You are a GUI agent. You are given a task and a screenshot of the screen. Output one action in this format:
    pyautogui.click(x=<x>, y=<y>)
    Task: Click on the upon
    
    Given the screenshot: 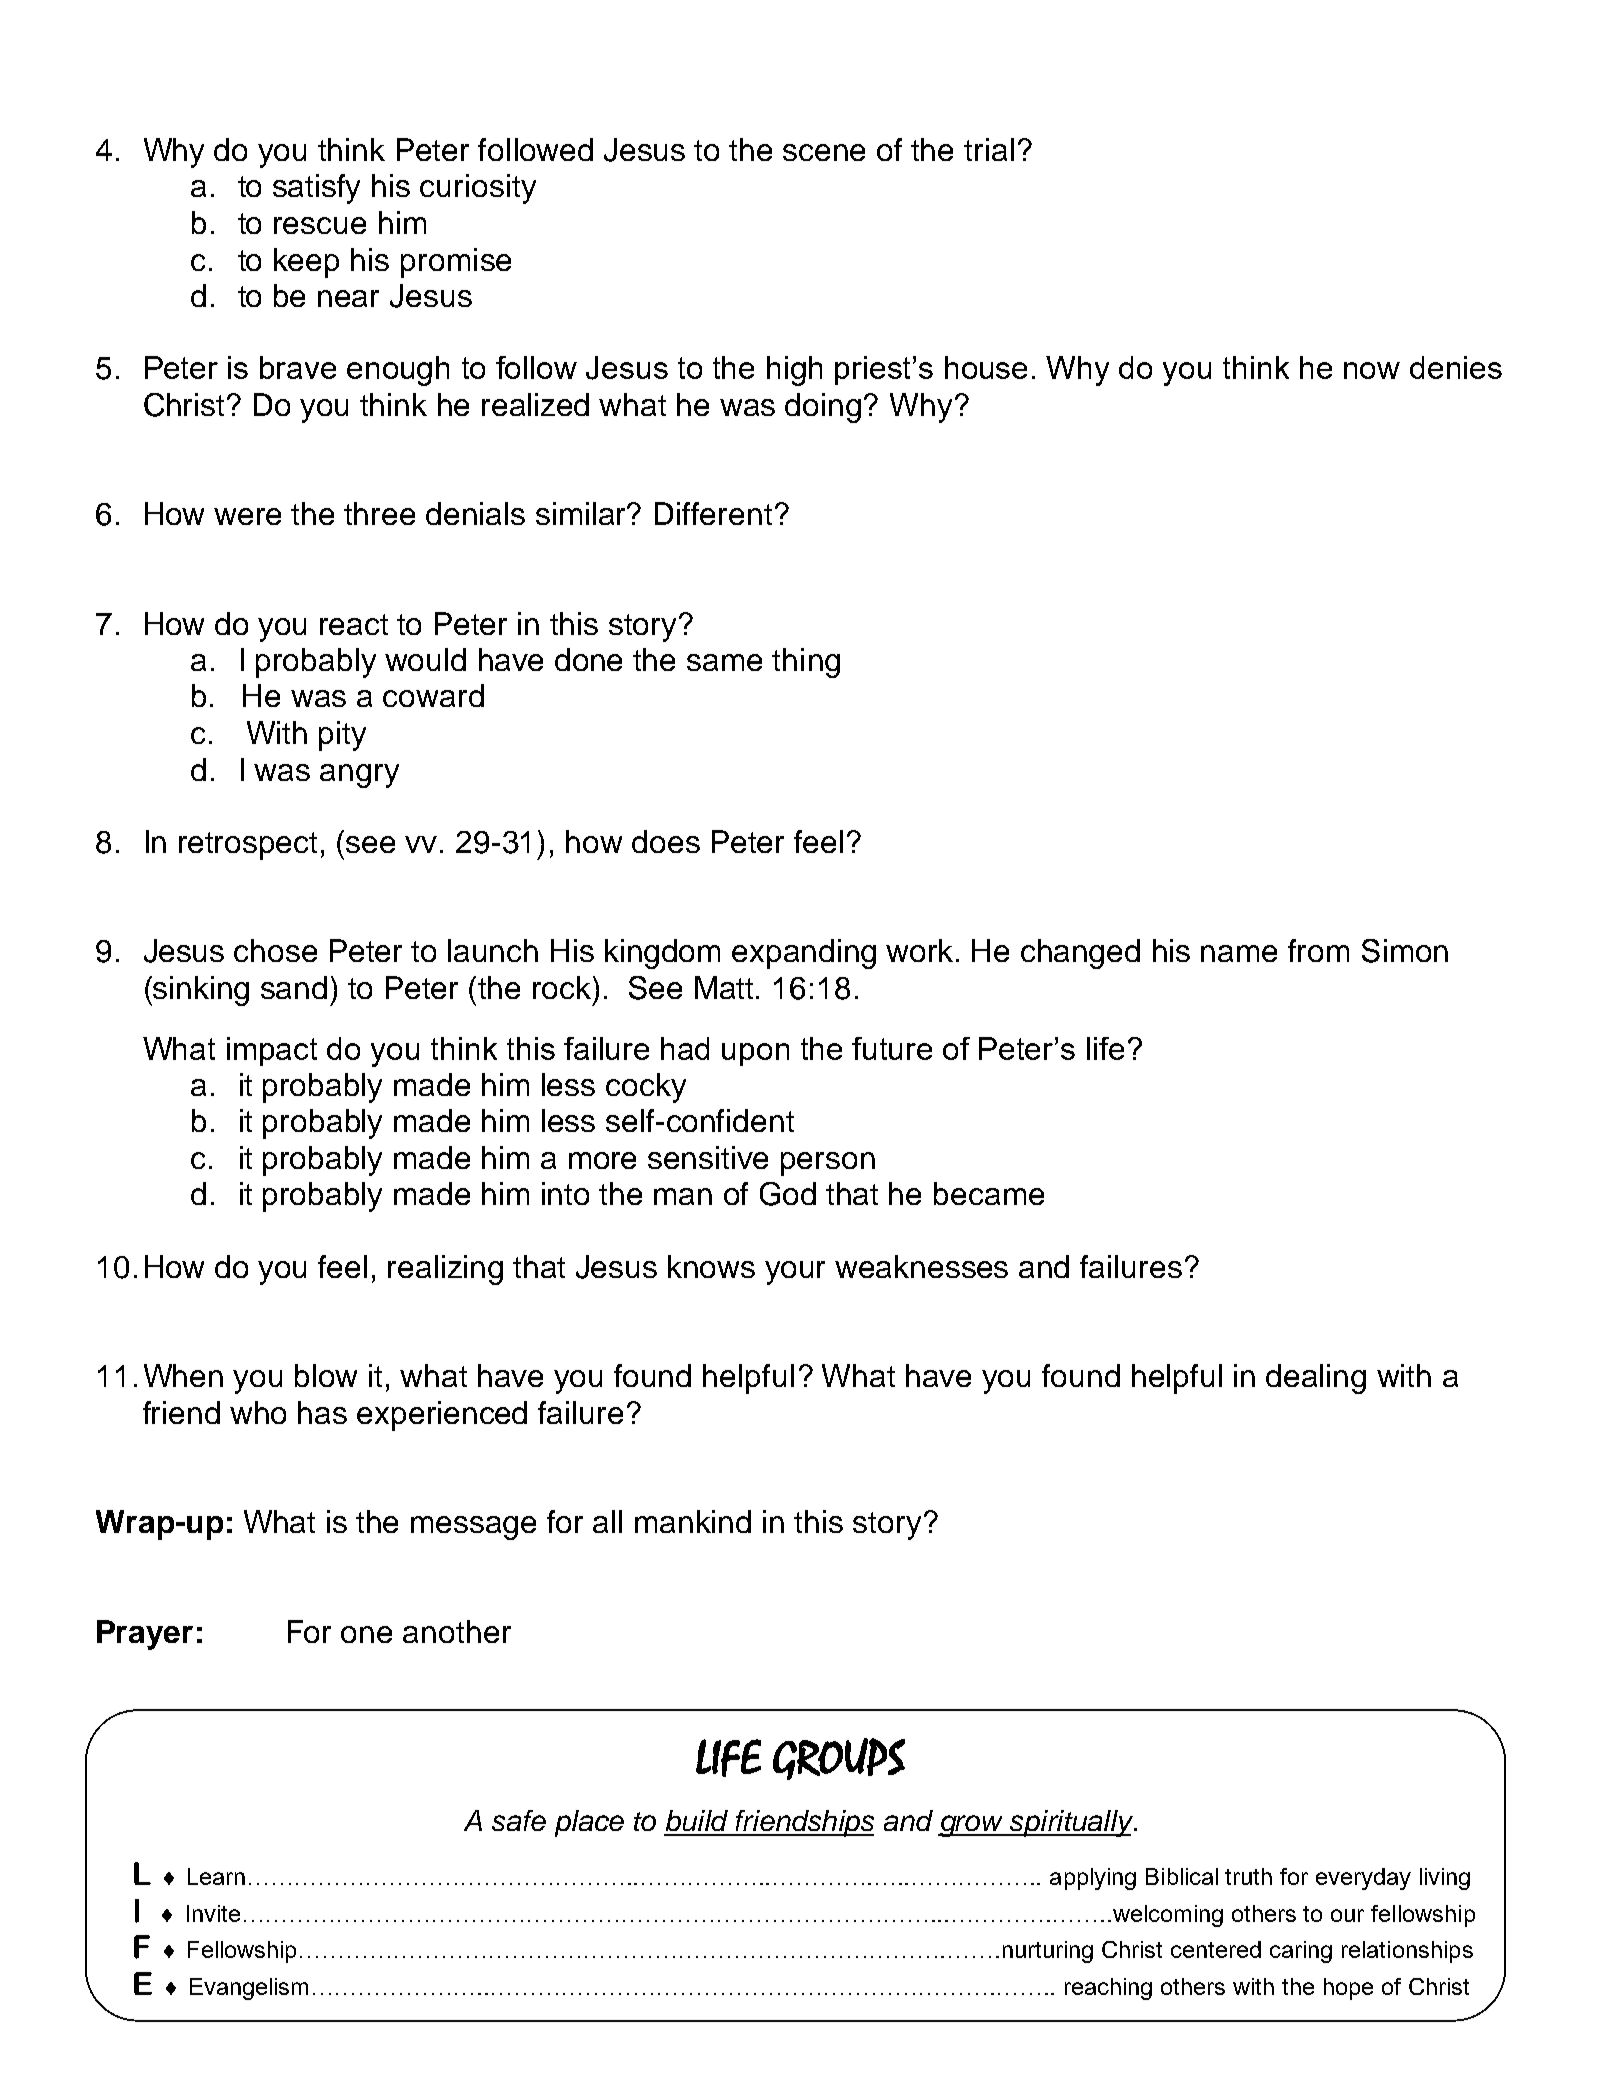 What is the action you would take?
    pyautogui.click(x=755, y=1054)
